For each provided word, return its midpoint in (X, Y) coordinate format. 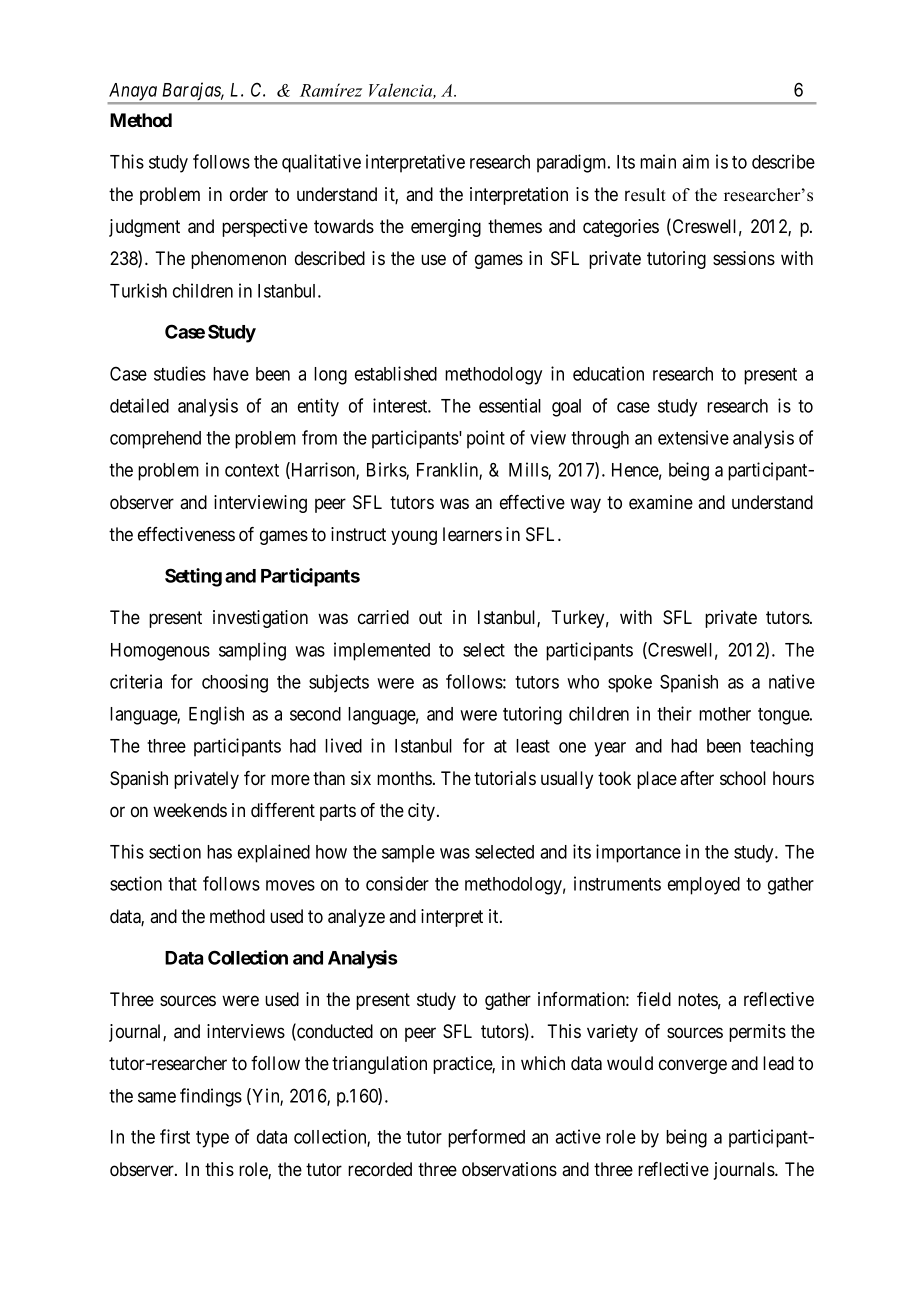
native (792, 681)
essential (510, 405)
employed (704, 886)
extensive (693, 437)
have (231, 374)
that (182, 884)
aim (695, 161)
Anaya (133, 93)
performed (486, 1138)
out (430, 618)
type (212, 1139)
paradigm (573, 163)
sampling (252, 651)
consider (397, 883)
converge (693, 1066)
